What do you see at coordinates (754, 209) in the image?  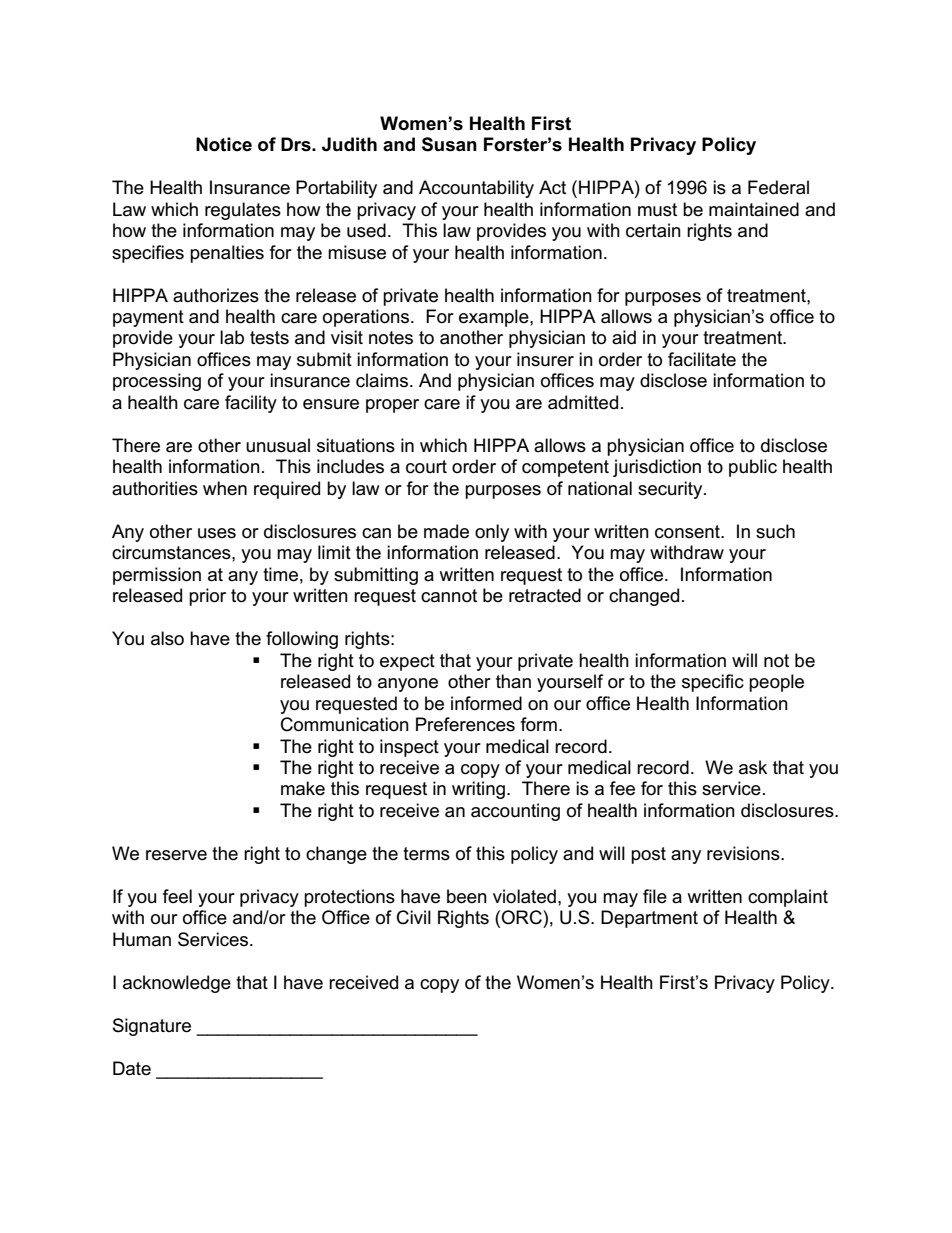 I see `maintained` at bounding box center [754, 209].
